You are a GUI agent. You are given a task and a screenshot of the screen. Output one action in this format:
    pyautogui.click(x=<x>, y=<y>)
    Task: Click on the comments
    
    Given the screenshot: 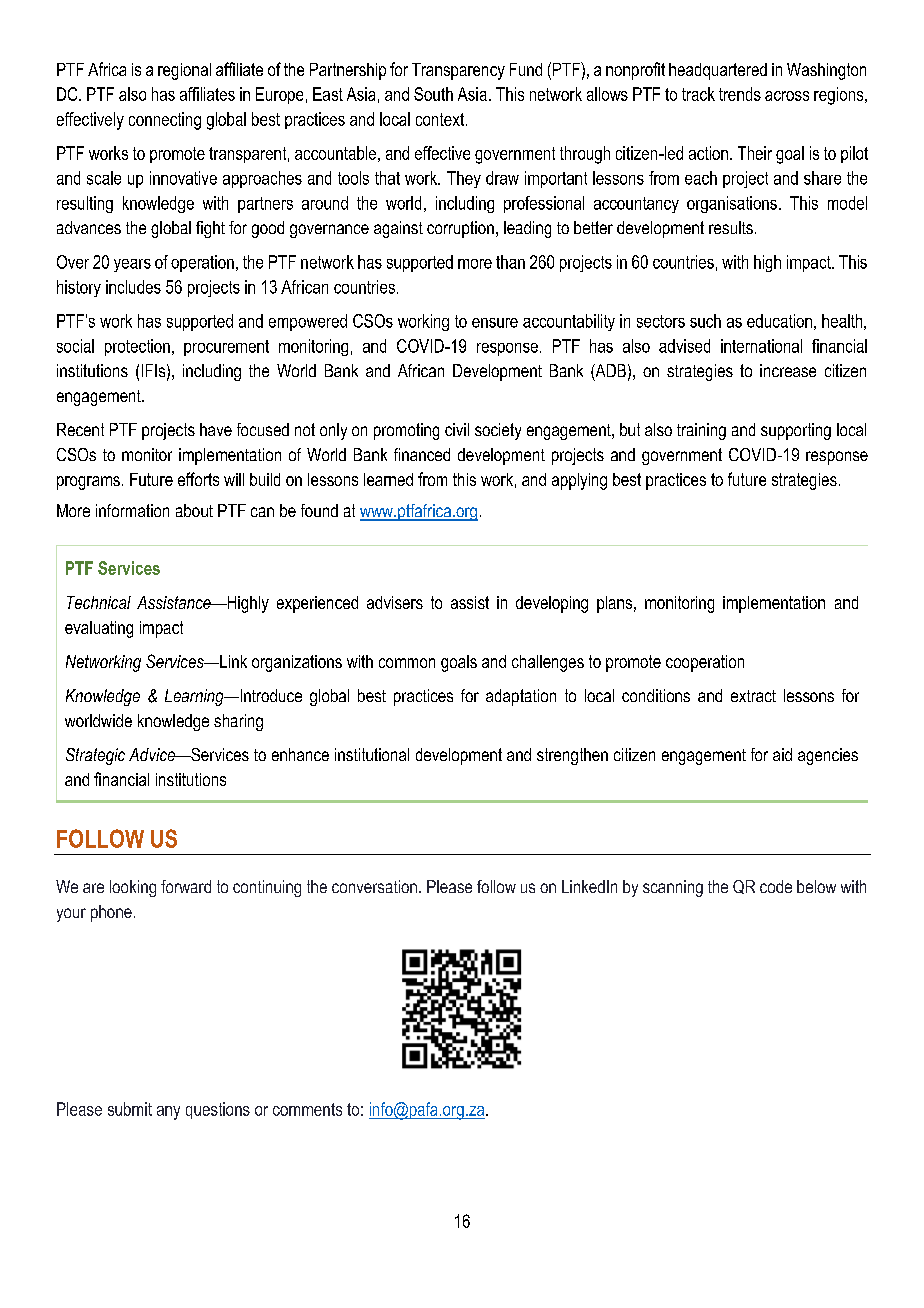 What is the action you would take?
    pyautogui.click(x=307, y=1109)
